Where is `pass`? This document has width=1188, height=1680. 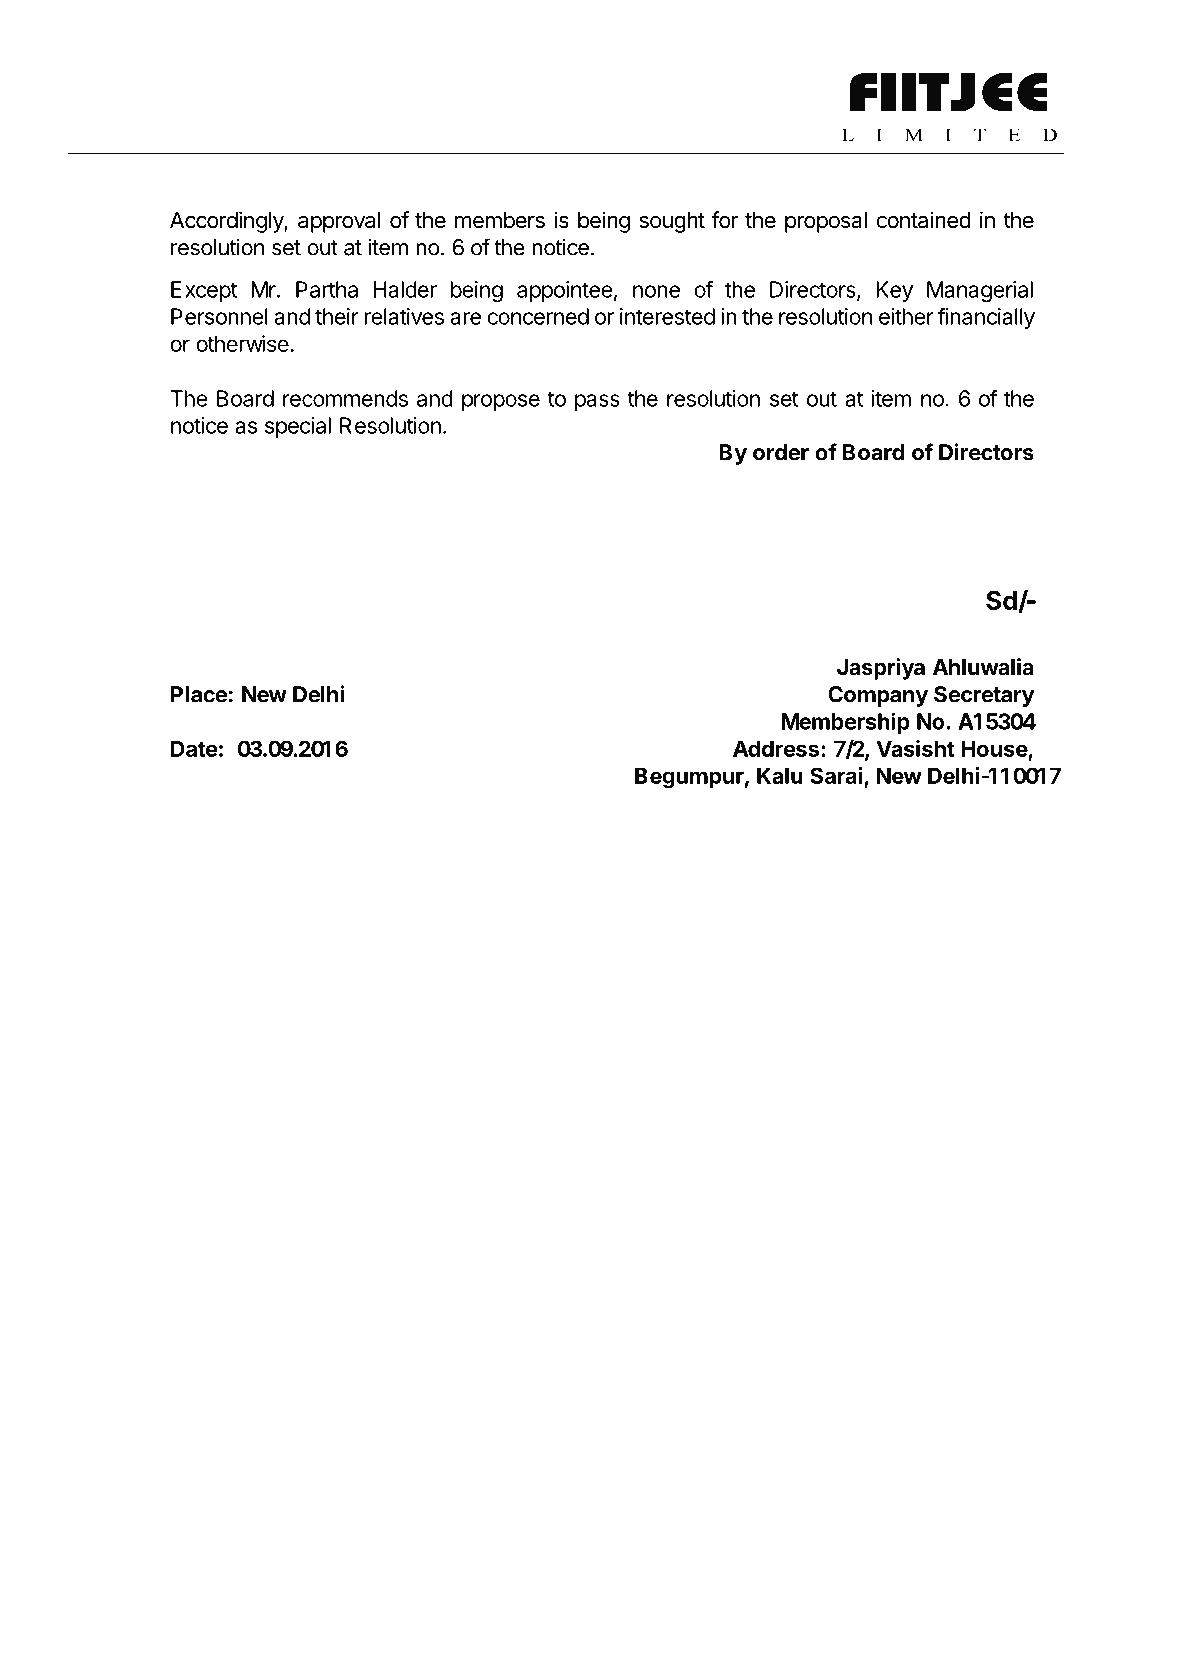 pass is located at coordinates (597, 402).
